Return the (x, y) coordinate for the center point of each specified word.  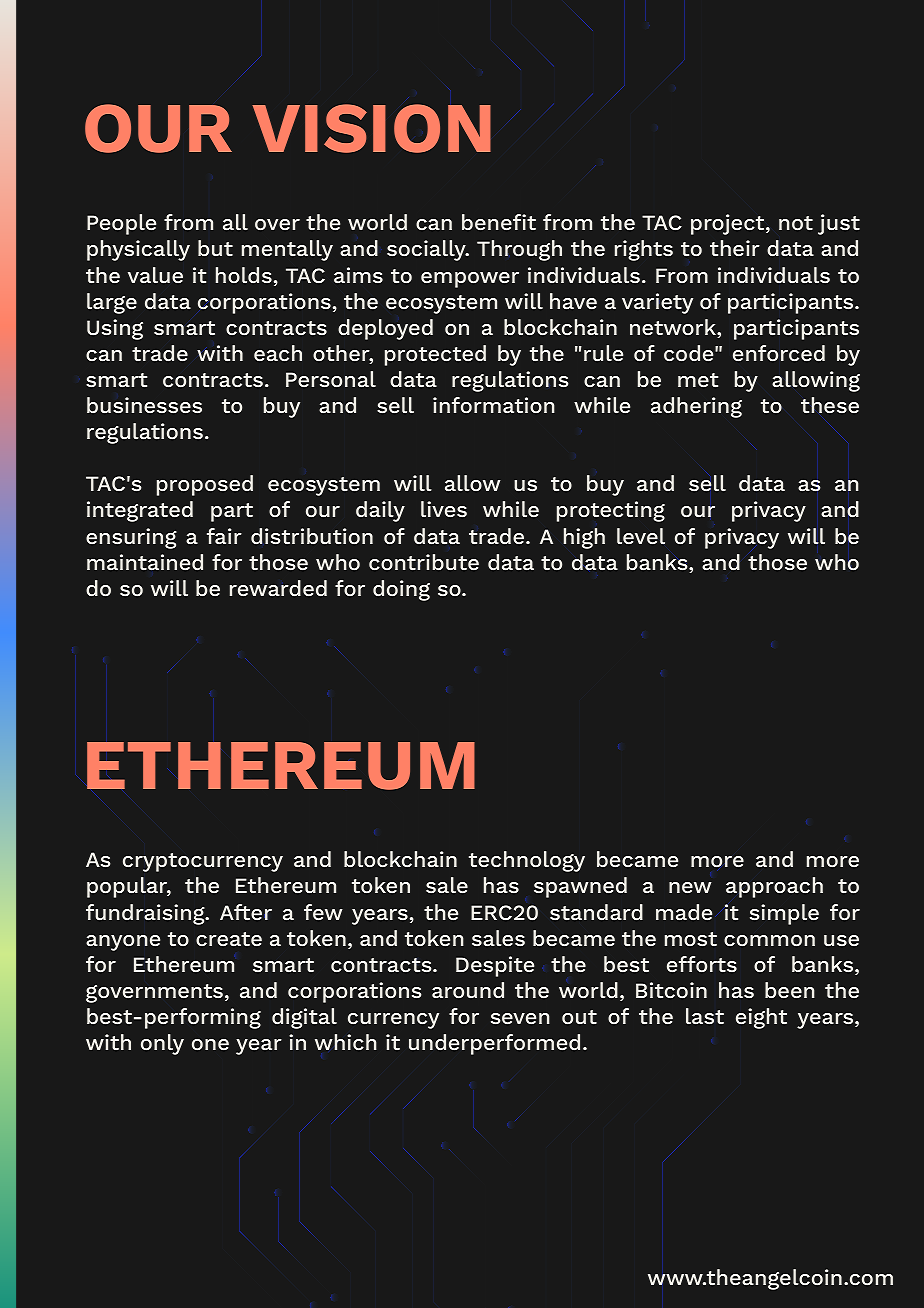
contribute (424, 562)
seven (520, 1018)
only (162, 1044)
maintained (145, 562)
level (641, 536)
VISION (371, 128)
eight (761, 1018)
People (121, 224)
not (796, 223)
